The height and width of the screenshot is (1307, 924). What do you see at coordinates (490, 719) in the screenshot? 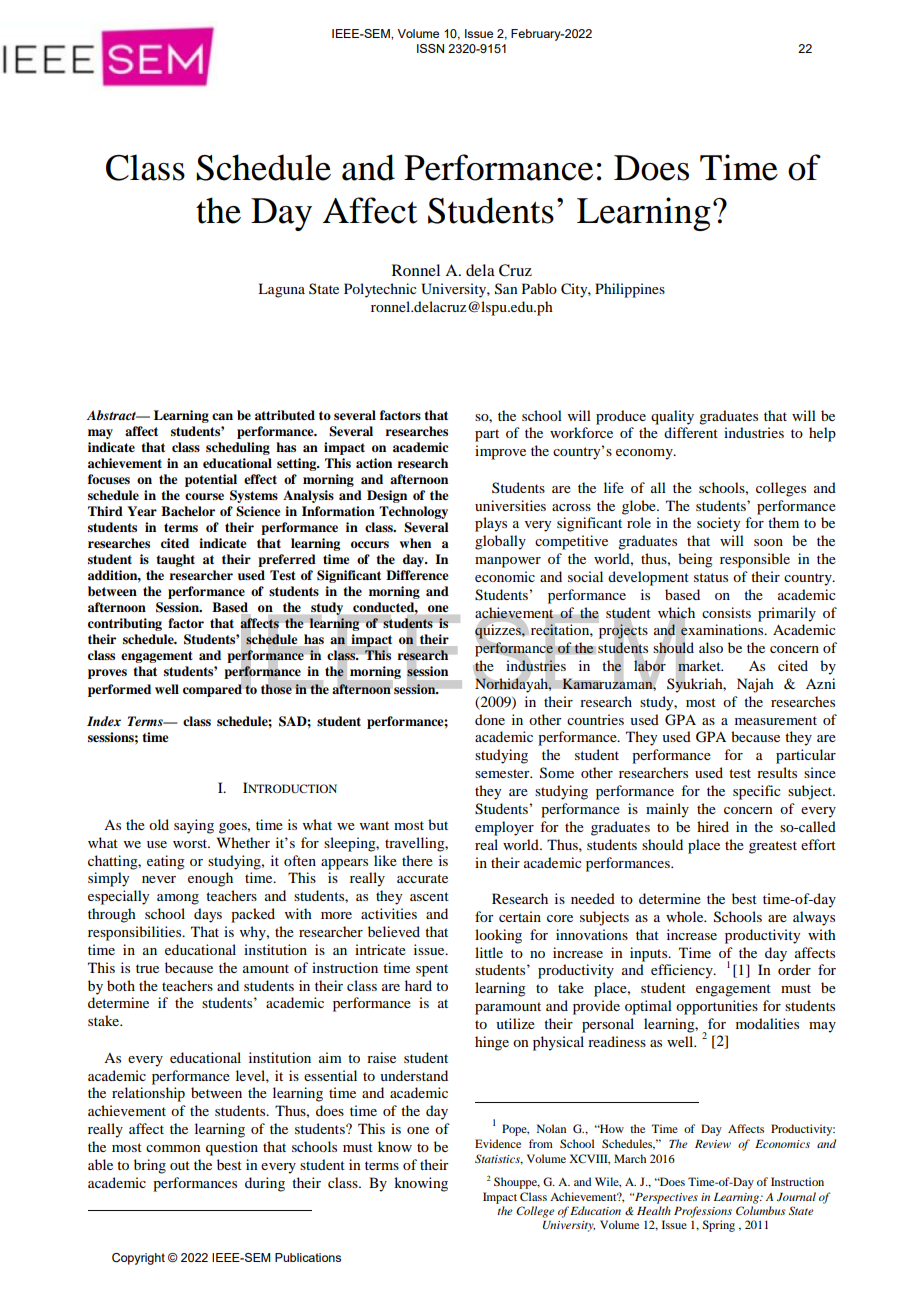
I see `done` at bounding box center [490, 719].
